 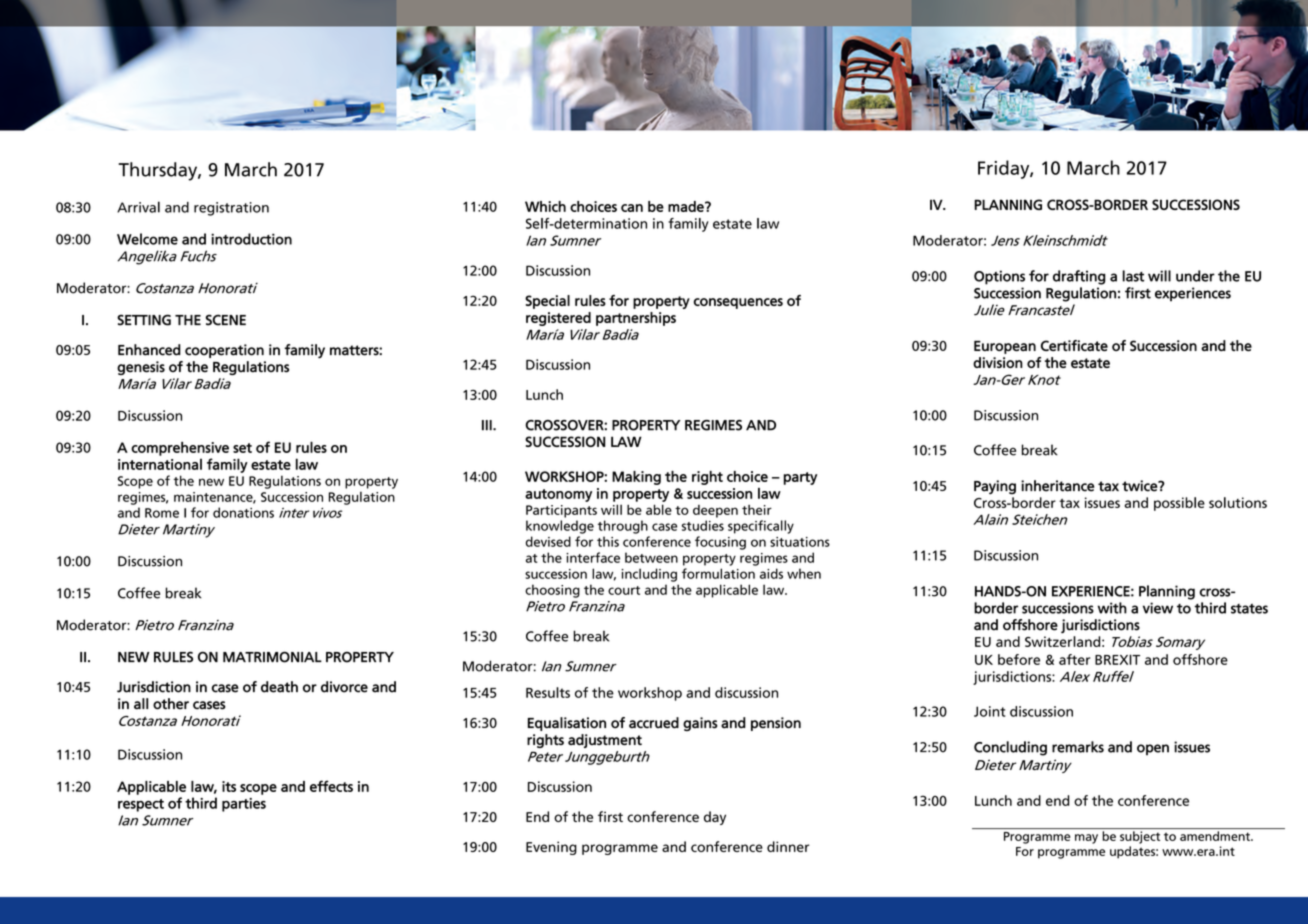 What do you see at coordinates (272, 657) in the screenshot?
I see `MATRIMONIAL` at bounding box center [272, 657].
